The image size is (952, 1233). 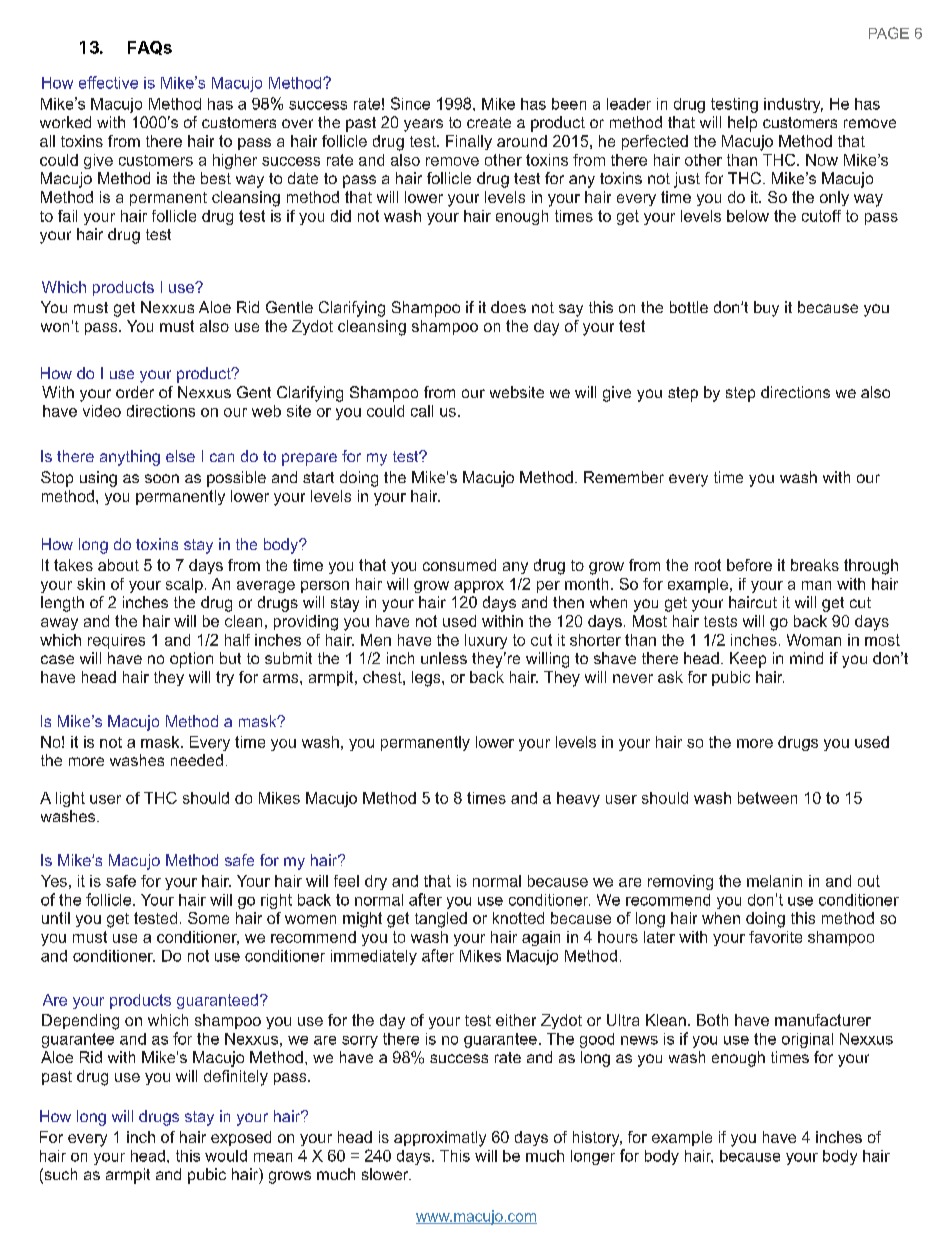 I want to click on call, so click(x=422, y=411).
